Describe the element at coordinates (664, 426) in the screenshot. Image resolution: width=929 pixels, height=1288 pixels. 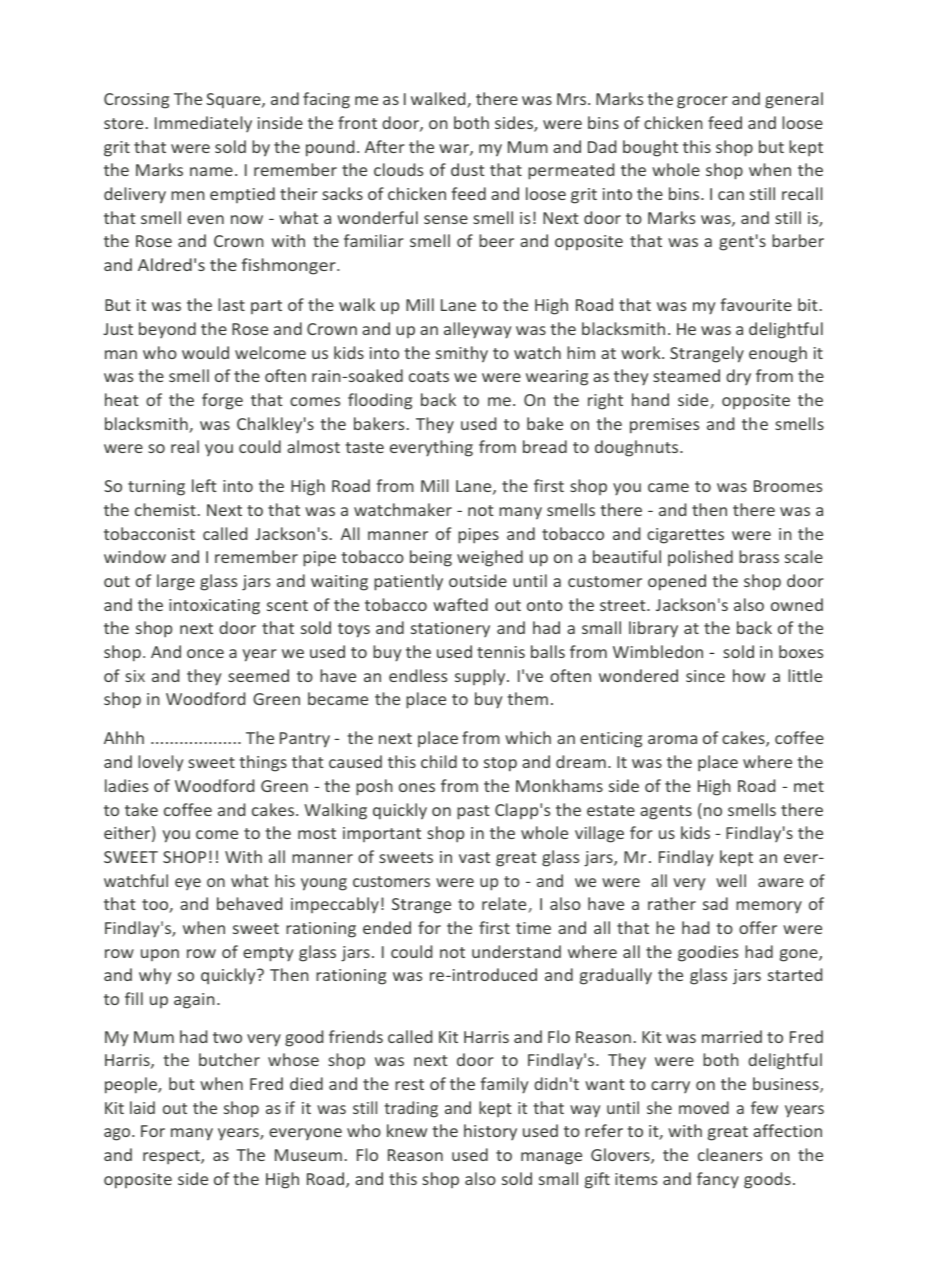
I see `premises` at that location.
